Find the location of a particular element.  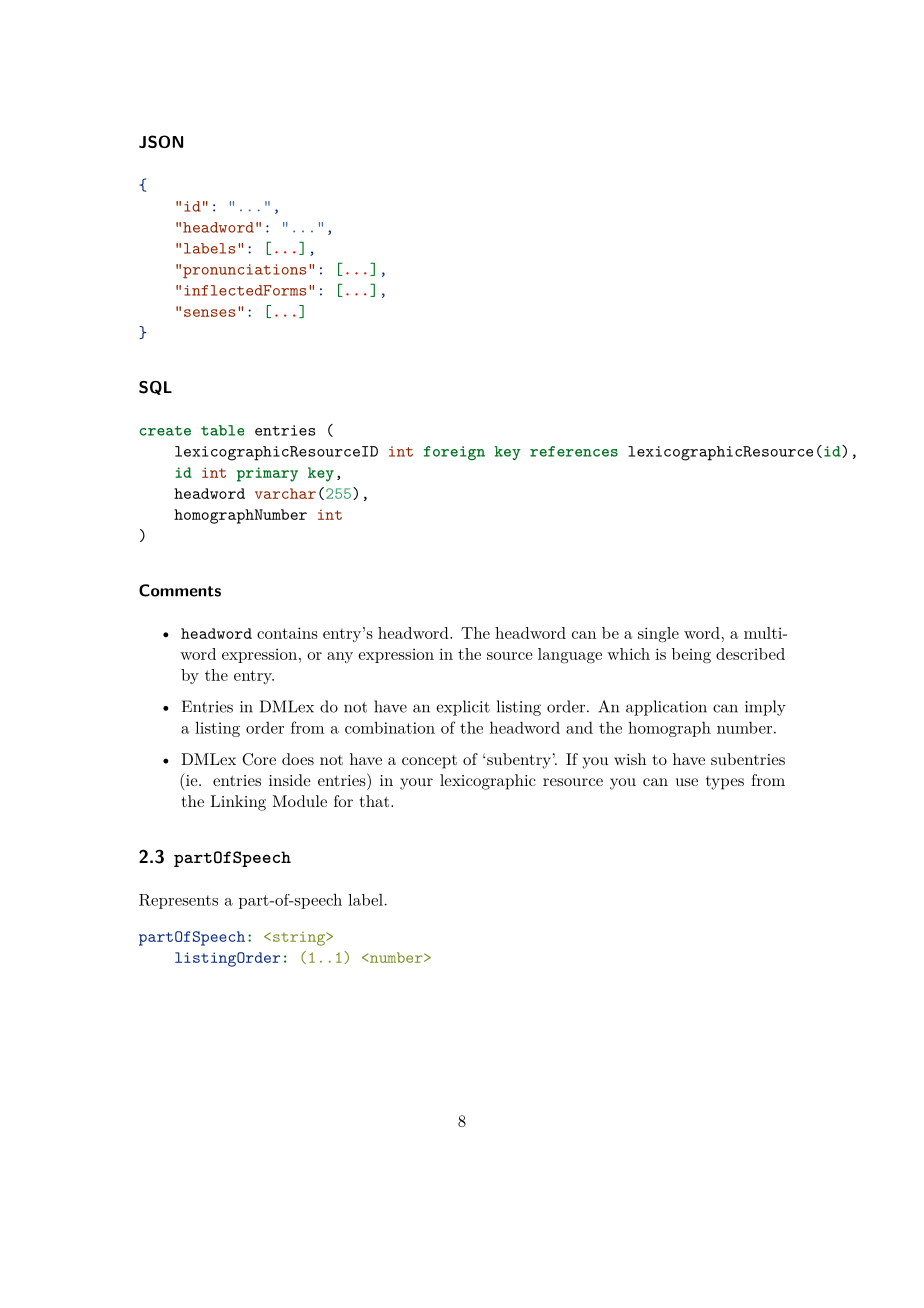

pronunciations is located at coordinates (244, 271).
